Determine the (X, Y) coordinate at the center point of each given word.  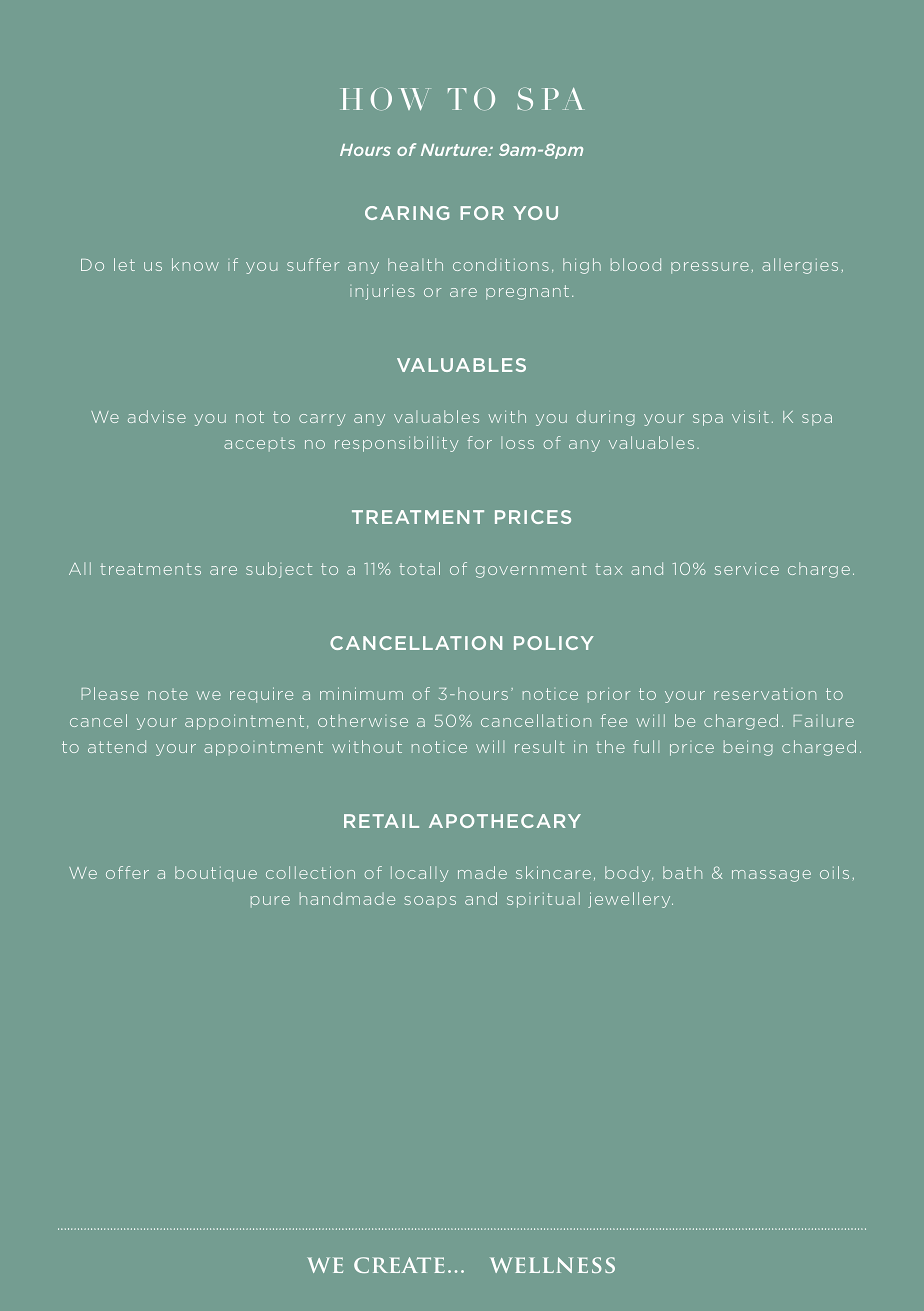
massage (771, 876)
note (168, 694)
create (399, 1265)
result (540, 746)
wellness (552, 1265)
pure (270, 901)
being (748, 748)
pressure (710, 268)
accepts (259, 444)
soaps (430, 901)
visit (750, 416)
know (195, 264)
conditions (501, 264)
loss (517, 443)
